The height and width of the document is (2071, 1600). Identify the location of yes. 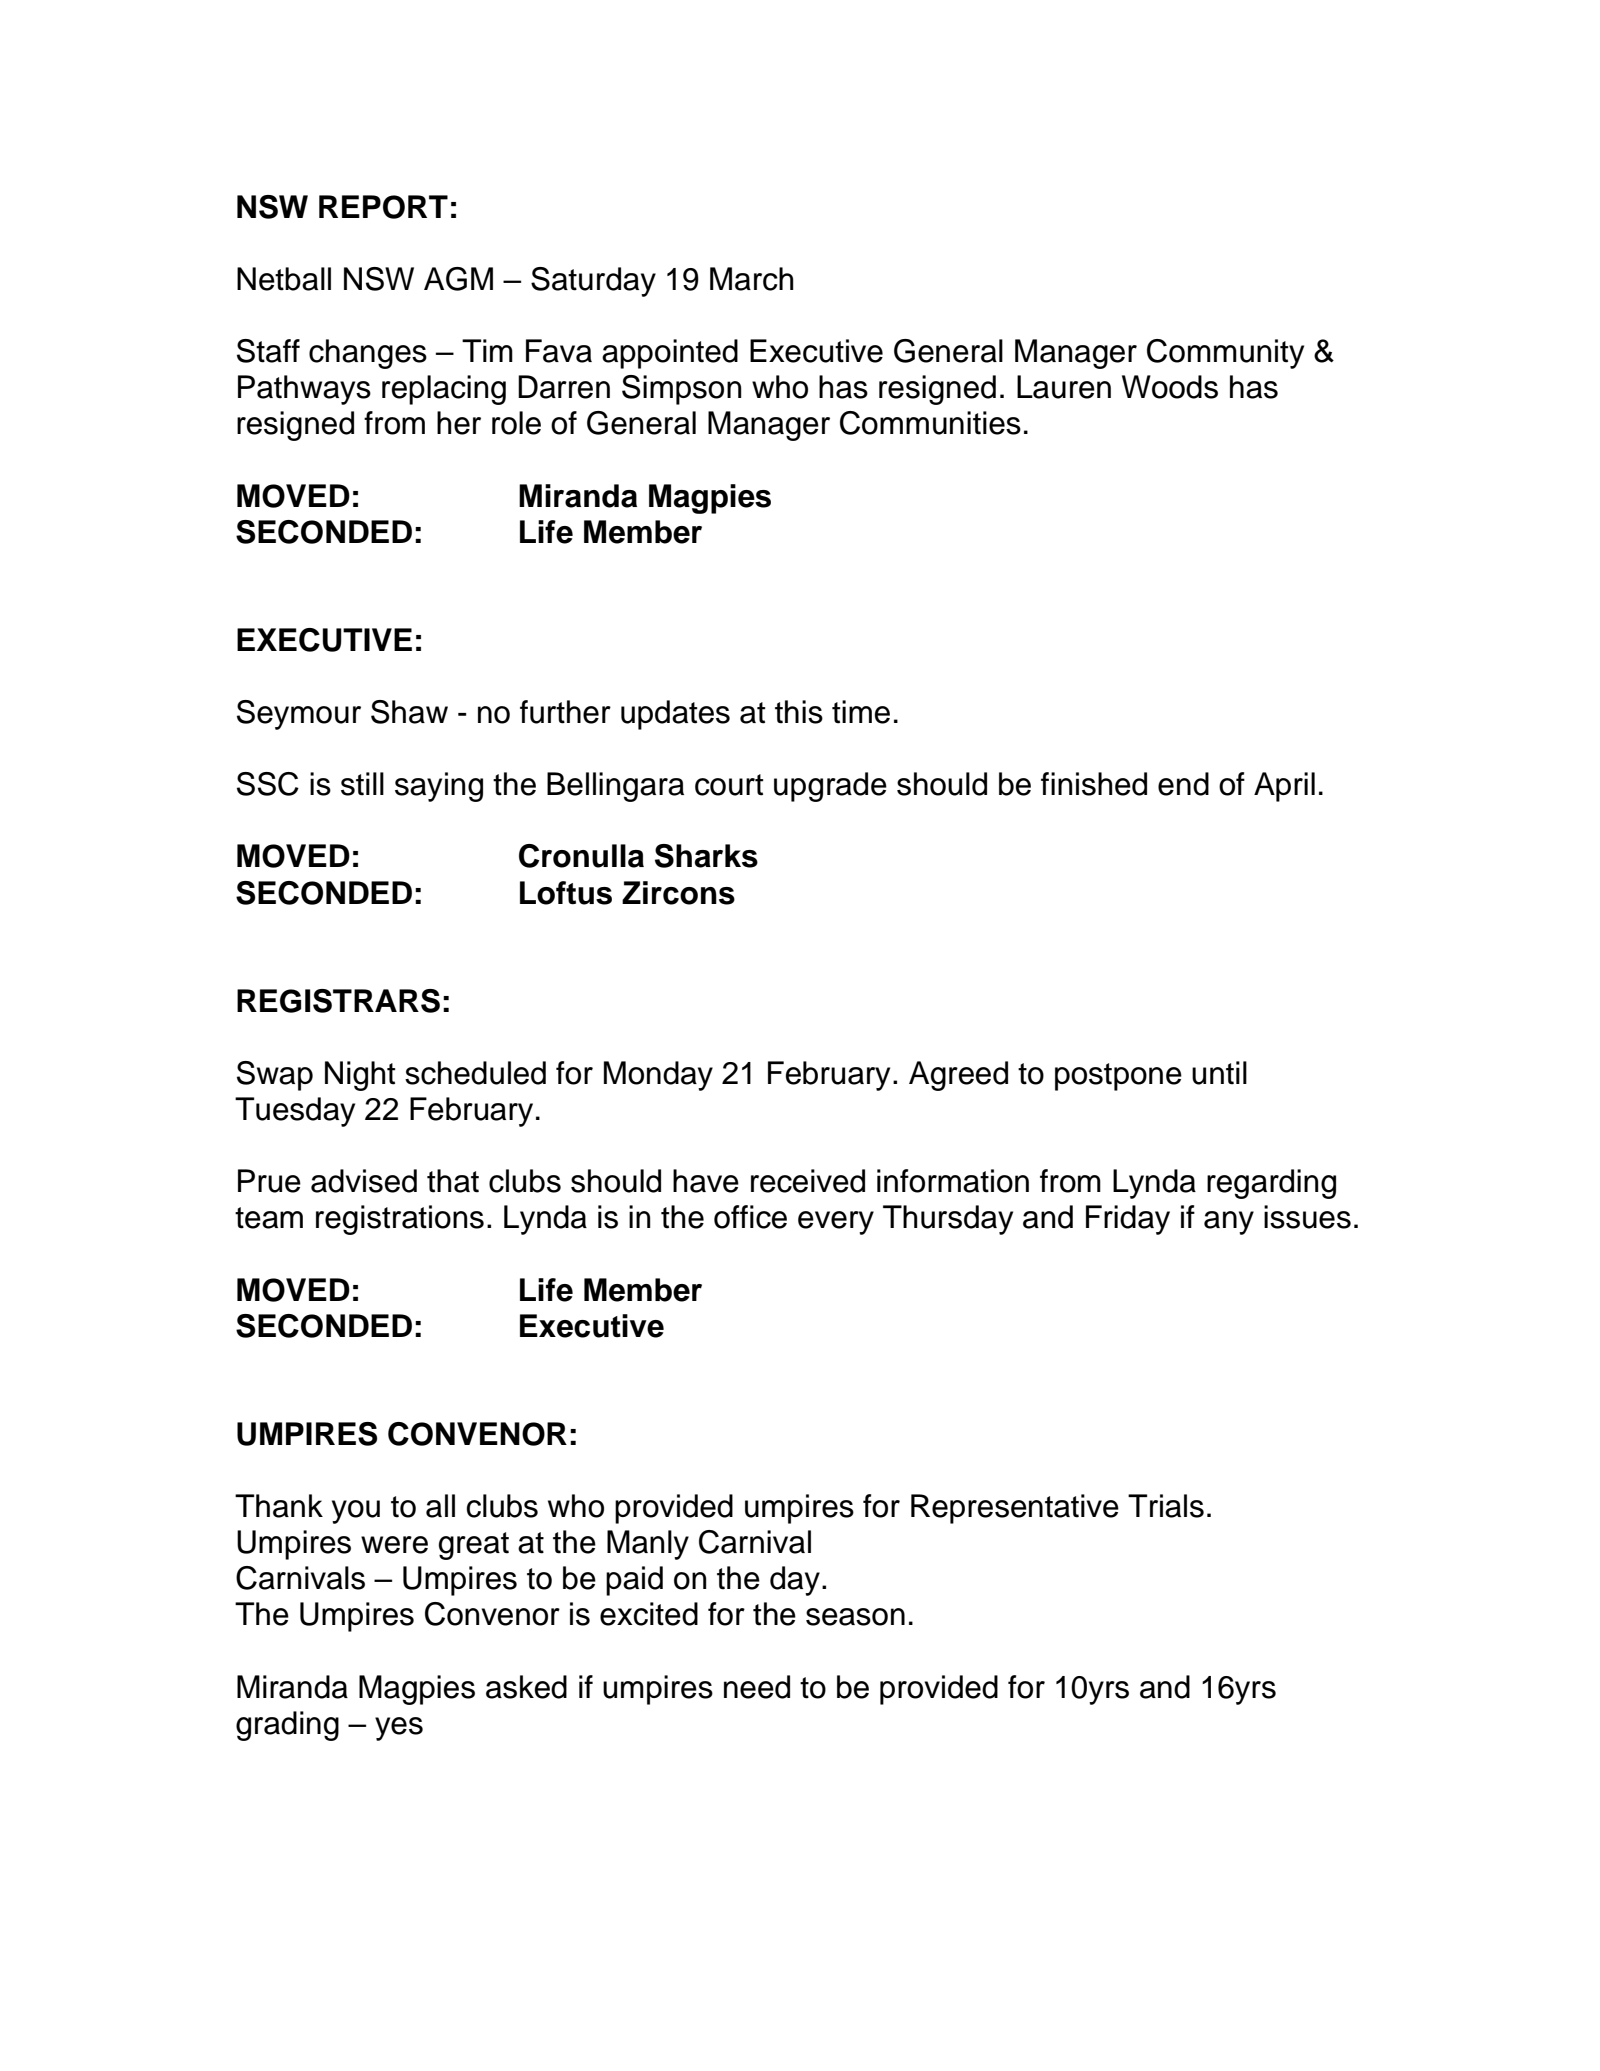
(399, 1729).
